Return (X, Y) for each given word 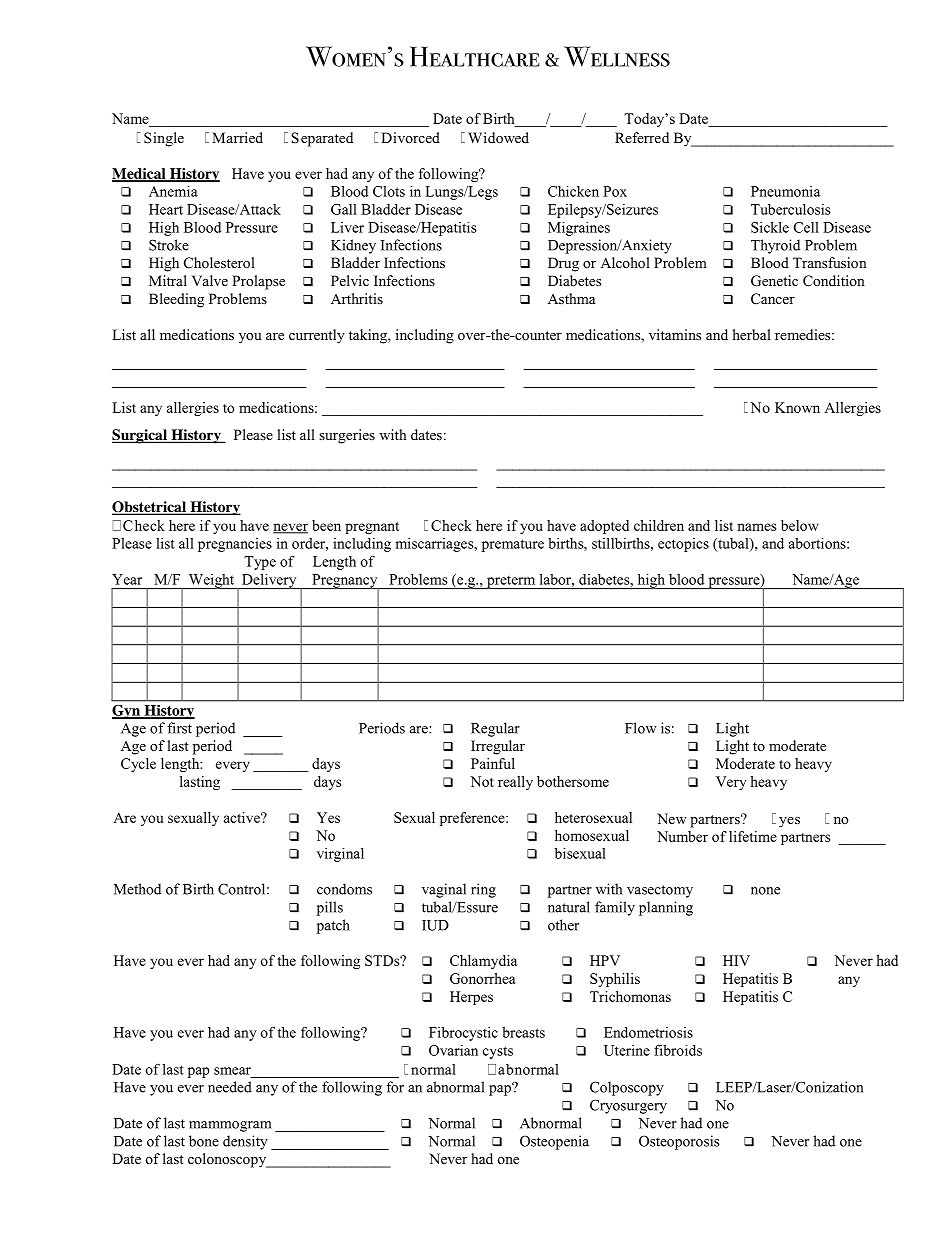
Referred (642, 137)
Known (797, 407)
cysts (498, 1052)
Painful (493, 763)
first (179, 728)
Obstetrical (150, 508)
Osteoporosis (679, 1142)
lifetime (753, 836)
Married (237, 137)
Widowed (498, 137)
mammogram (230, 1126)
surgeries (347, 436)
